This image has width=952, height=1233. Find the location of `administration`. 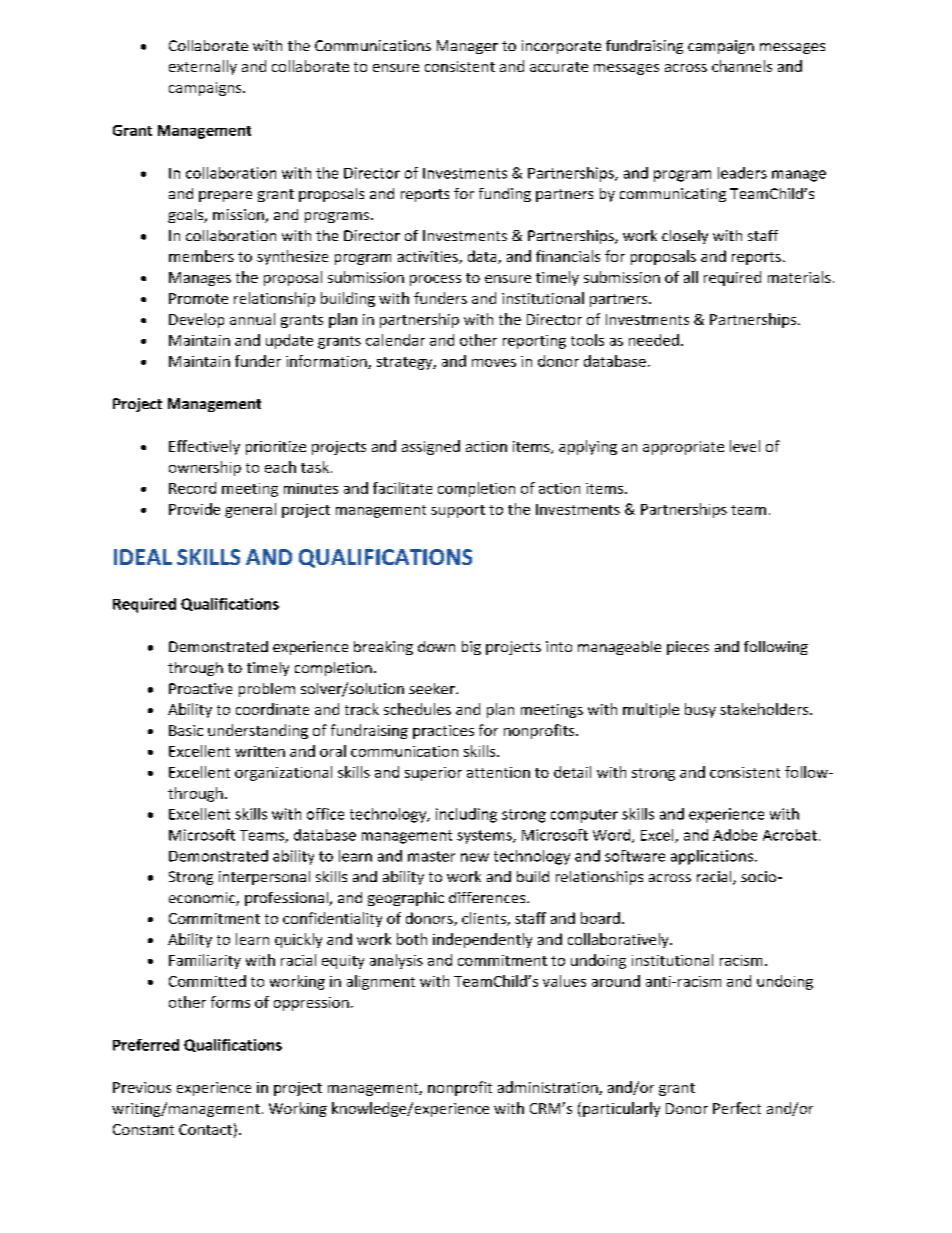

administration is located at coordinates (549, 1088).
